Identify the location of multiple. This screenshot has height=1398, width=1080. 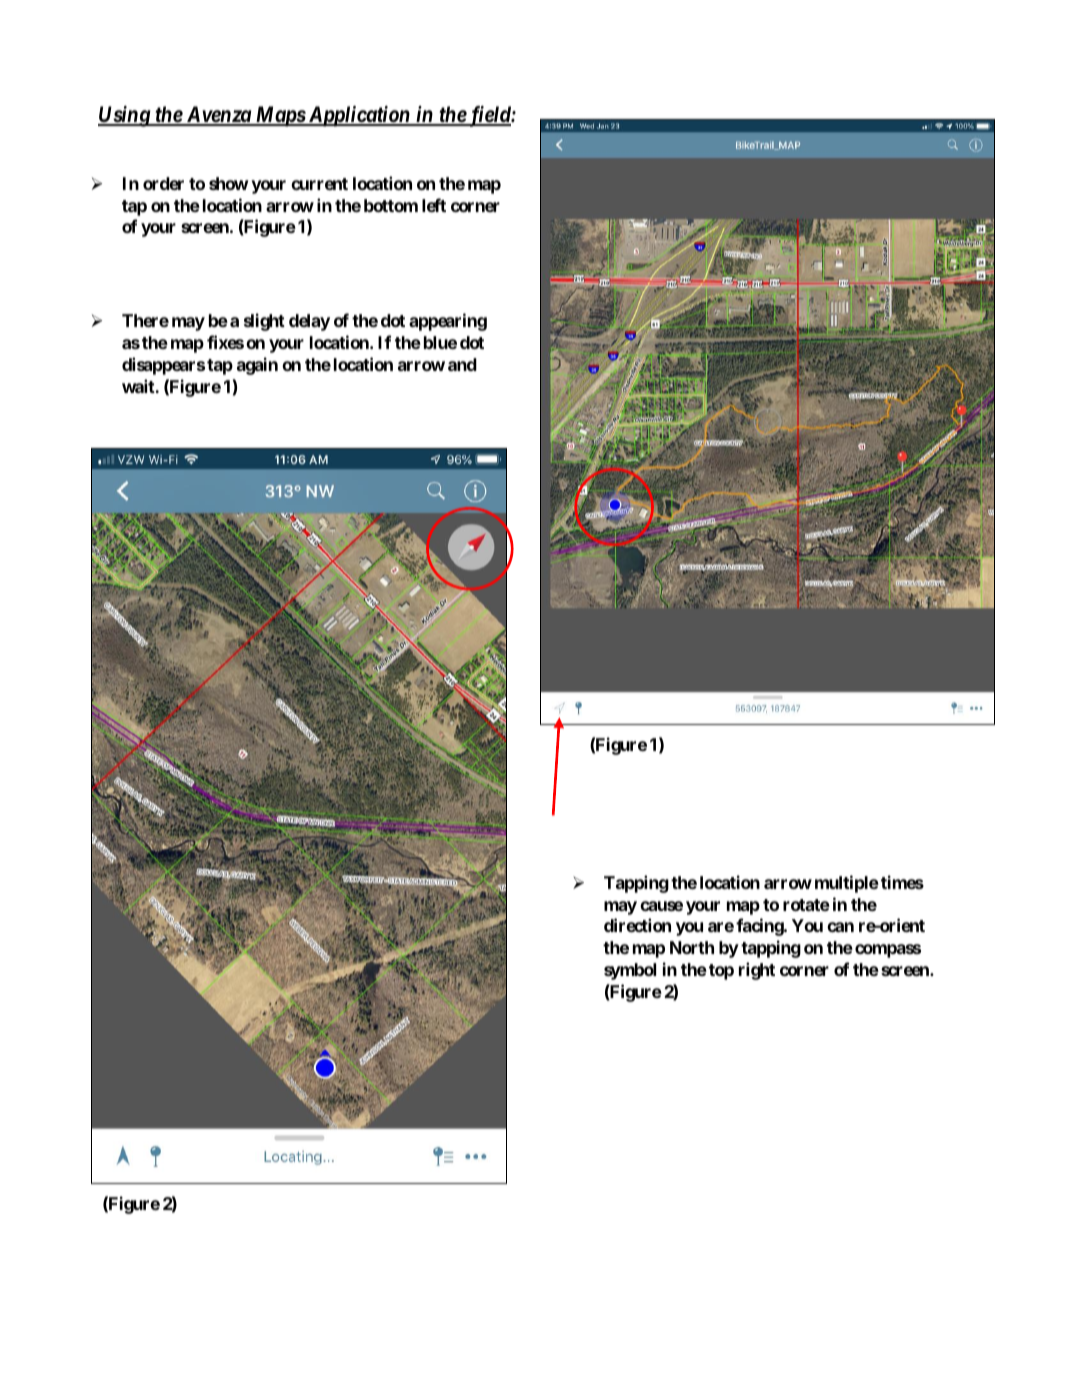
(847, 884).
